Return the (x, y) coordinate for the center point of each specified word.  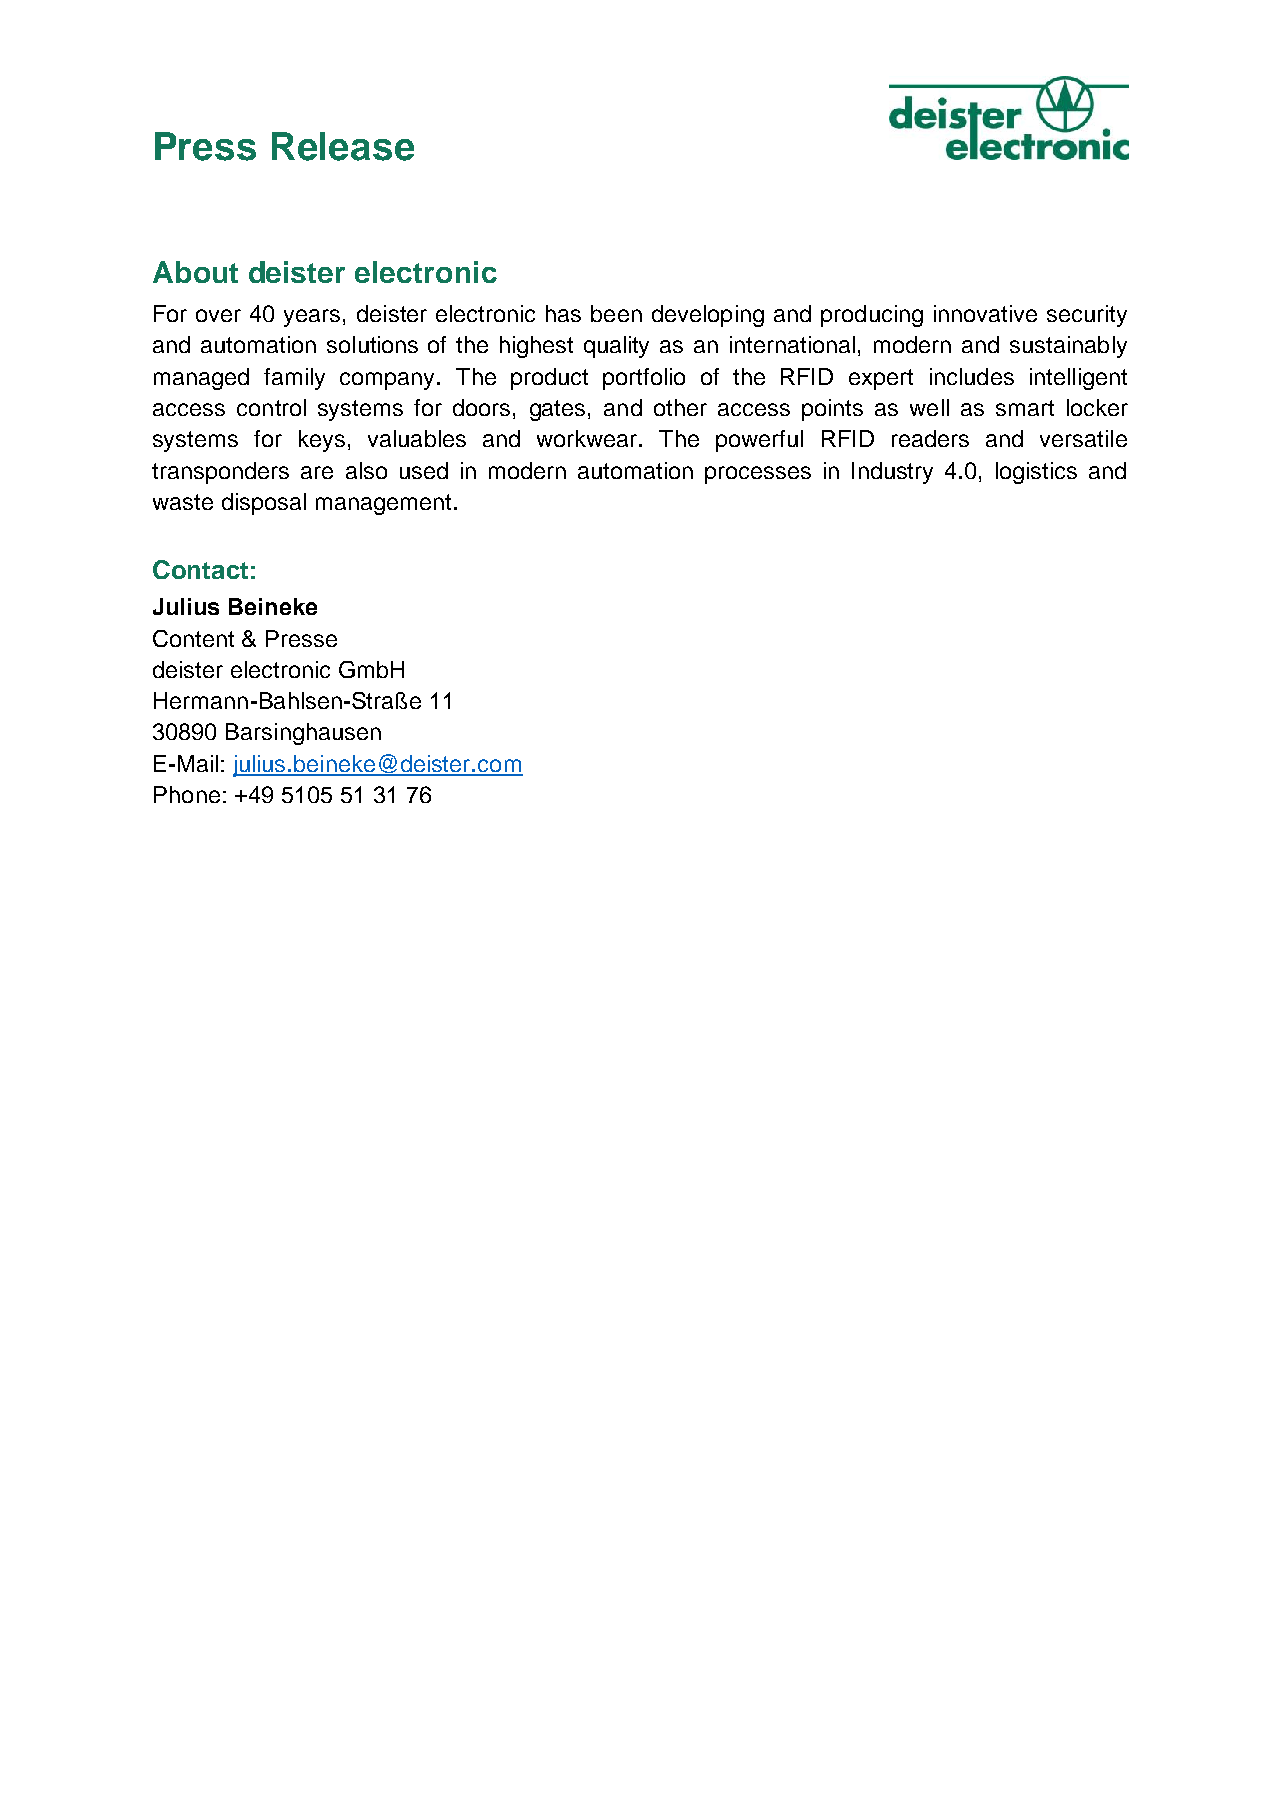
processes (758, 475)
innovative (985, 313)
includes (972, 376)
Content (193, 638)
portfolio (644, 379)
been (616, 313)
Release (343, 146)
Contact (200, 569)
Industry (892, 473)
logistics (1036, 473)
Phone (187, 794)
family (294, 379)
